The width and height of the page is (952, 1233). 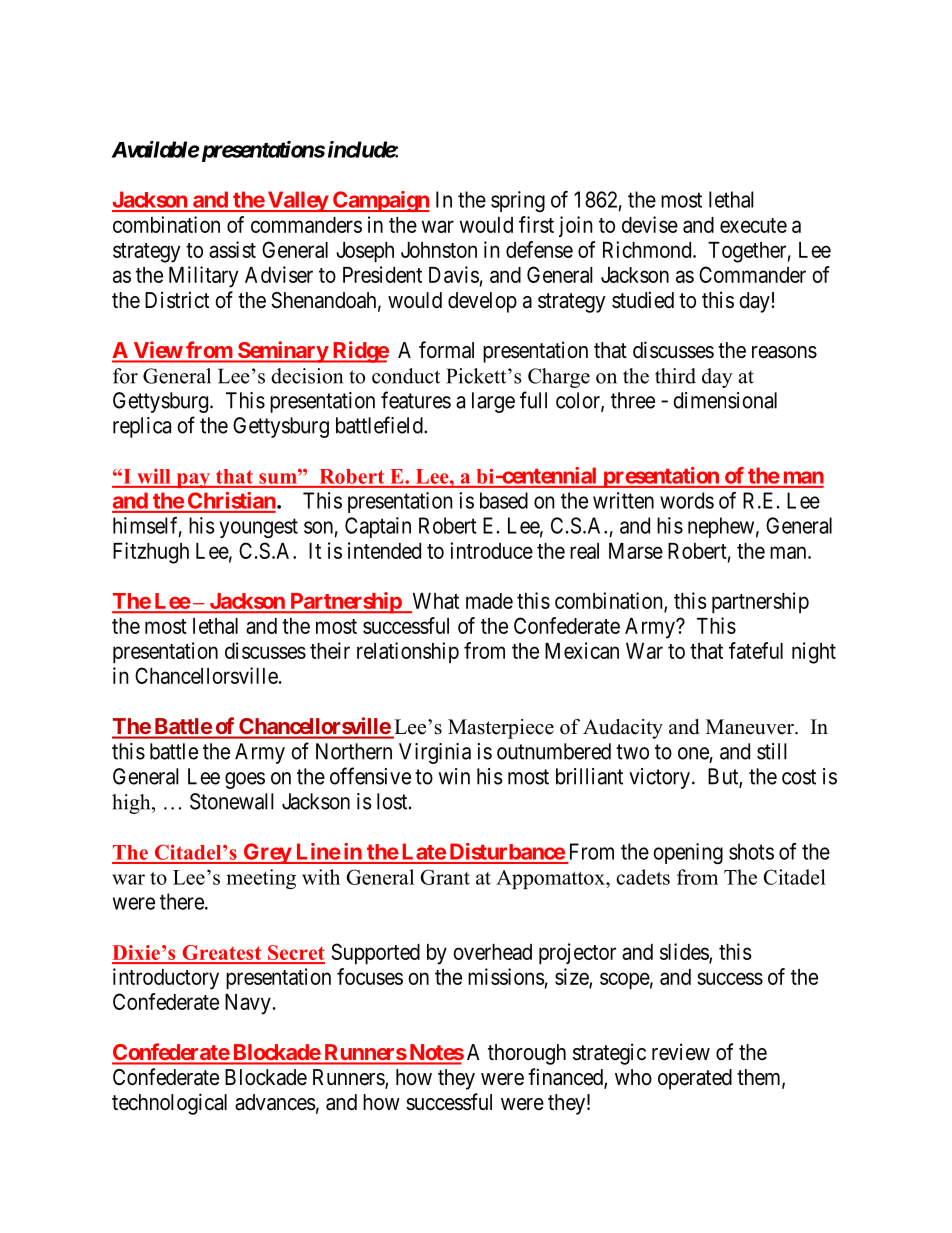 I want to click on Johnston, so click(x=439, y=250).
